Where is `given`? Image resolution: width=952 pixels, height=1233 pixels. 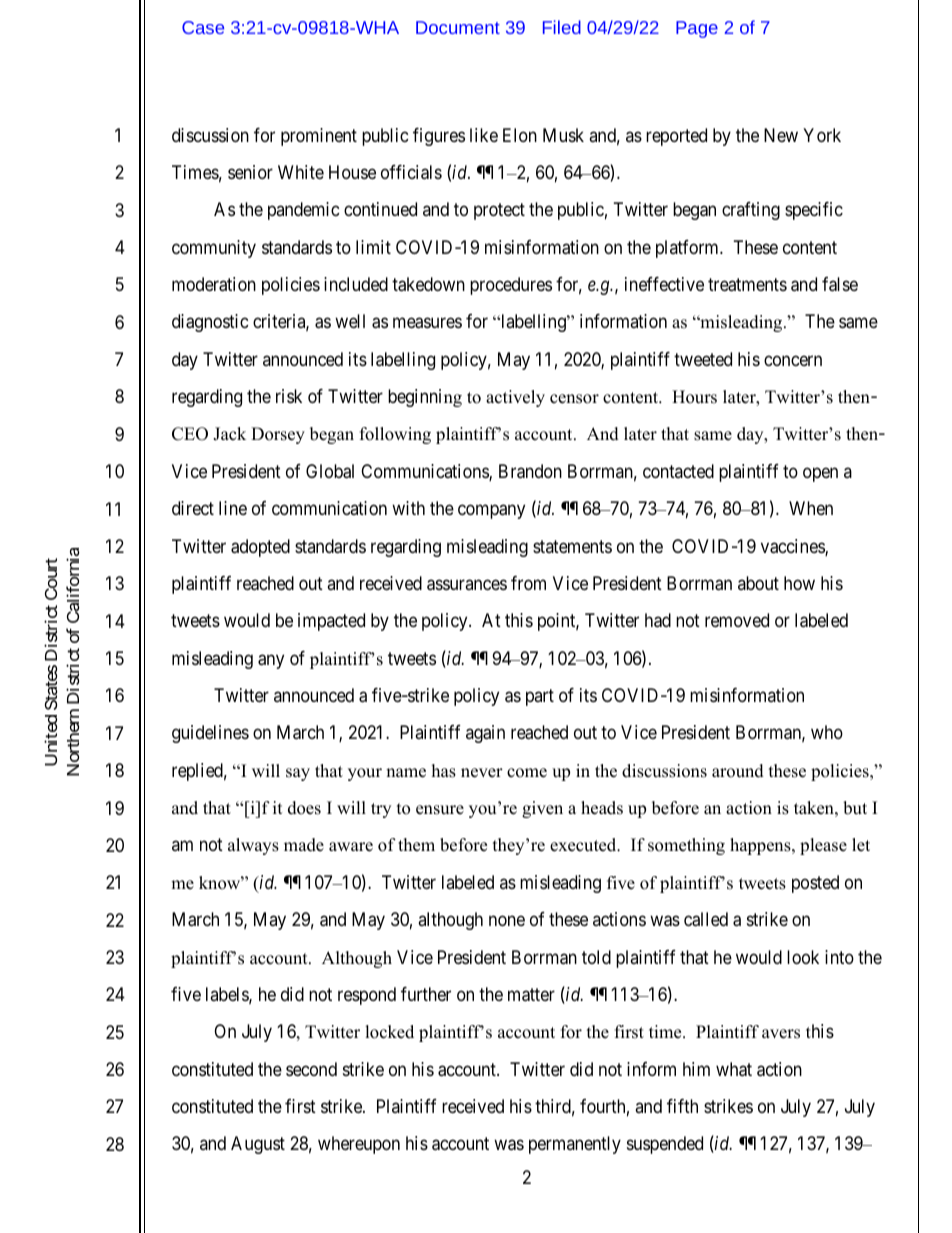 given is located at coordinates (542, 809).
